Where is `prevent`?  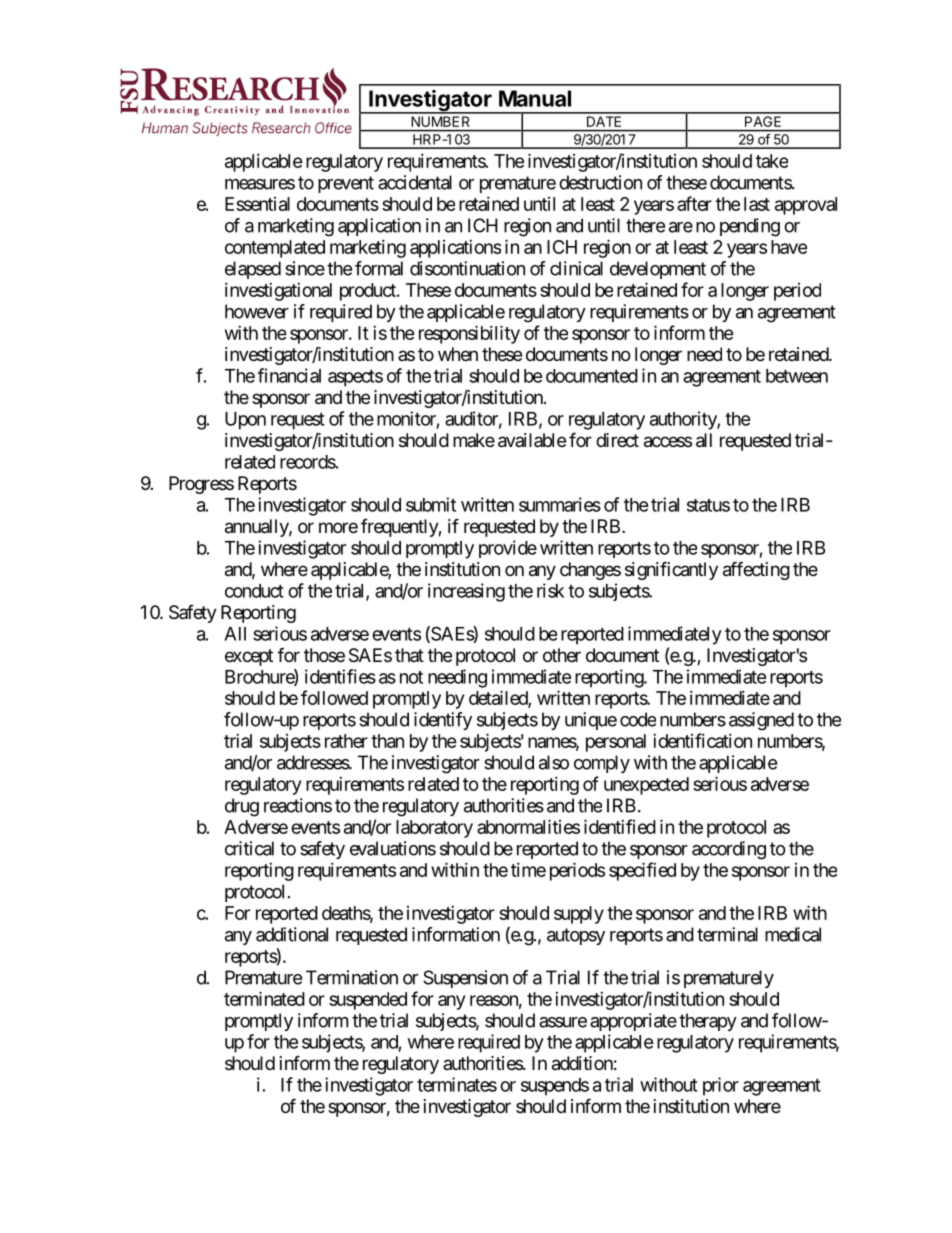 prevent is located at coordinates (346, 184).
